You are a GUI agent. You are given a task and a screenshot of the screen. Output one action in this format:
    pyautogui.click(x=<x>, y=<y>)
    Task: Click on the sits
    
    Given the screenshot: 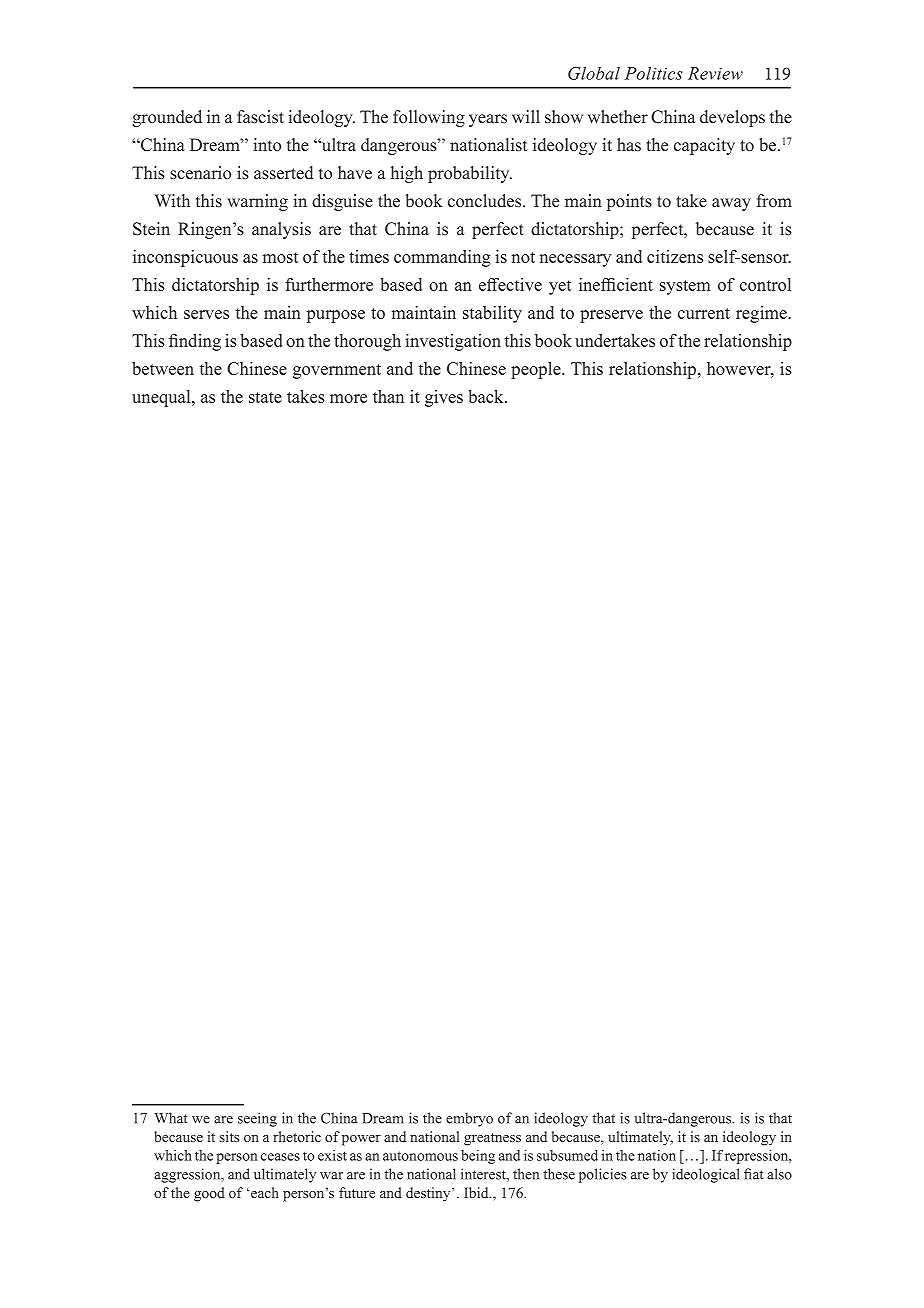 What is the action you would take?
    pyautogui.click(x=229, y=1136)
